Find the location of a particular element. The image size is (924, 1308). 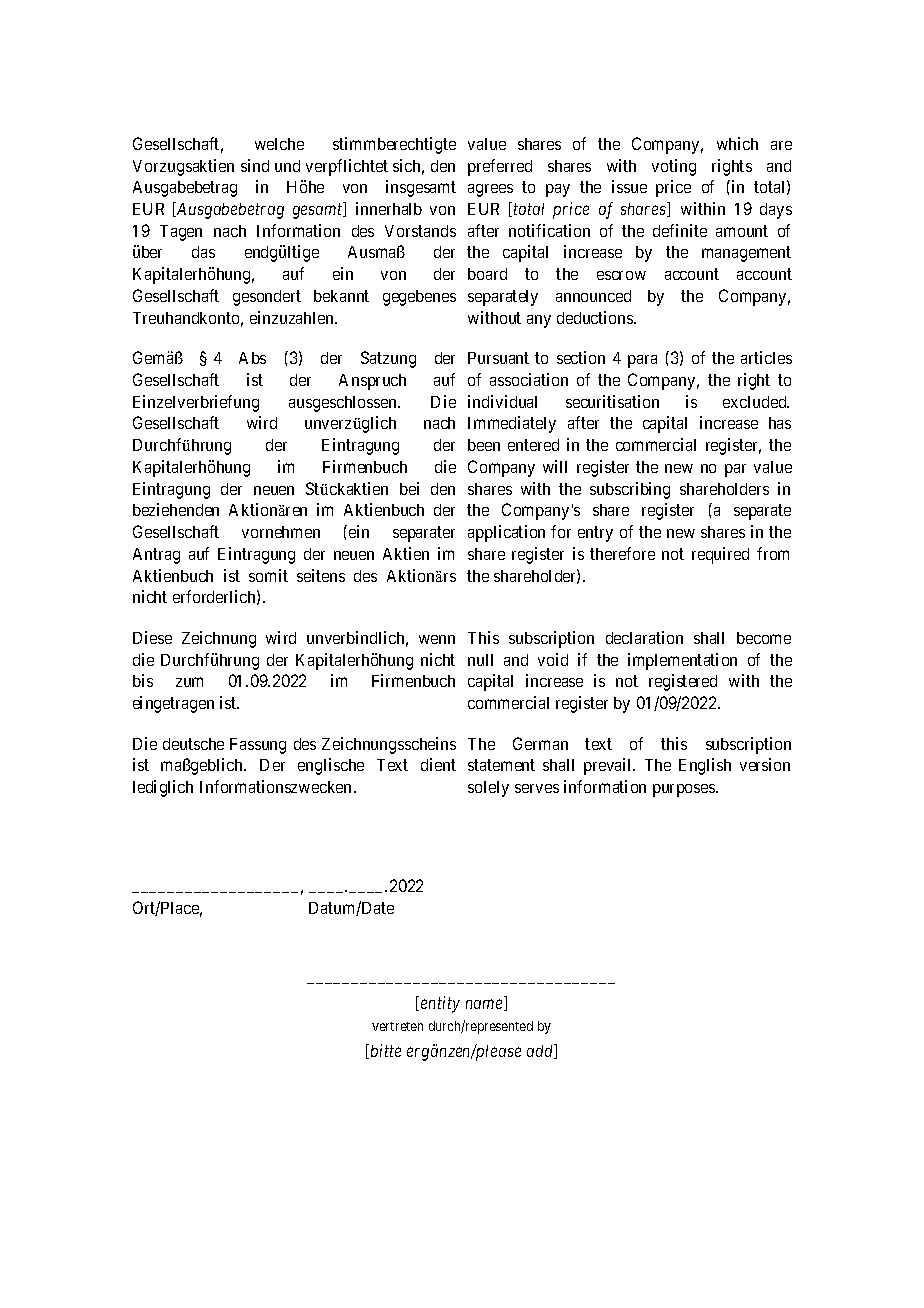

solely is located at coordinates (488, 789).
